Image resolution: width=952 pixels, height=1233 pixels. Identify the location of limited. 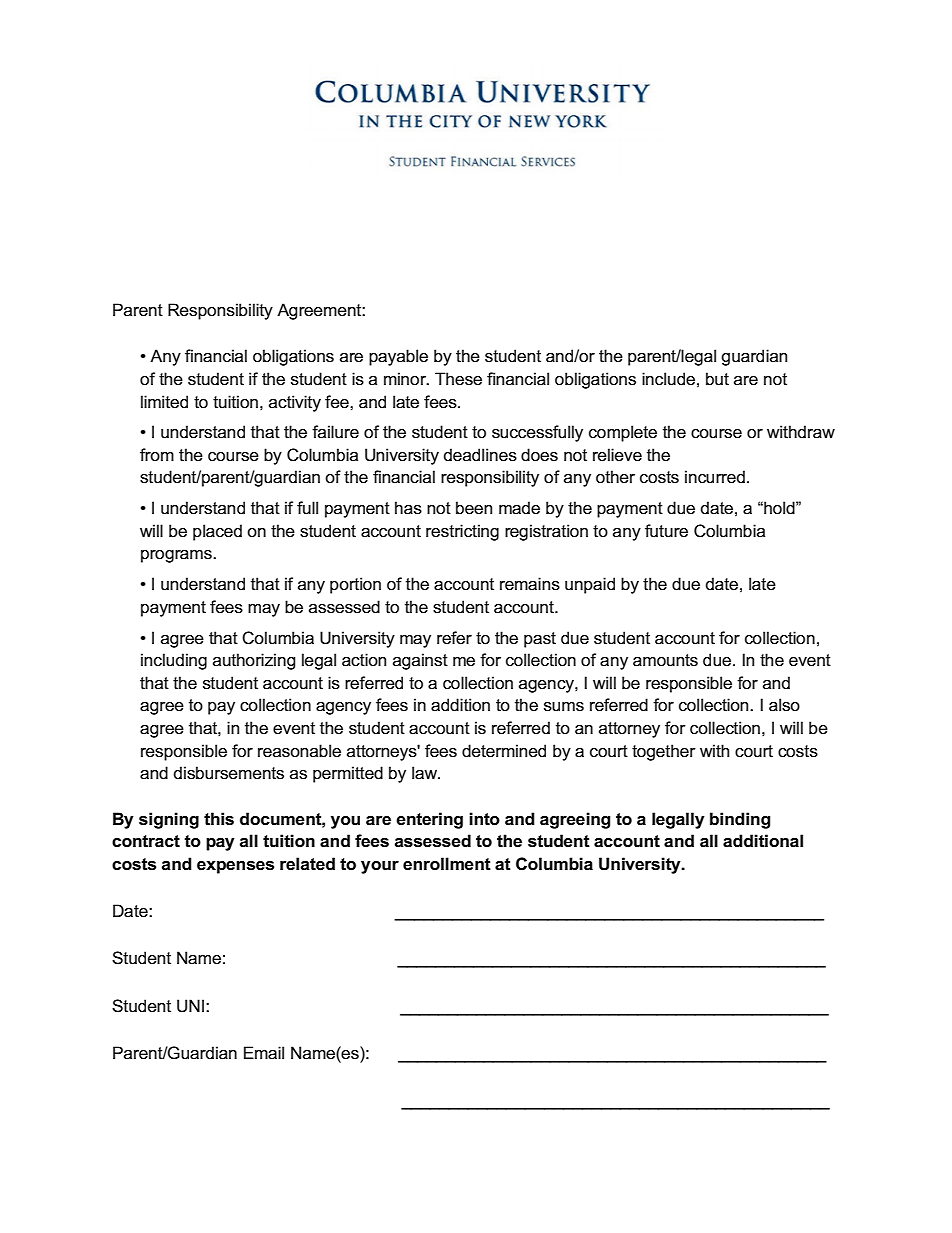
(164, 401).
